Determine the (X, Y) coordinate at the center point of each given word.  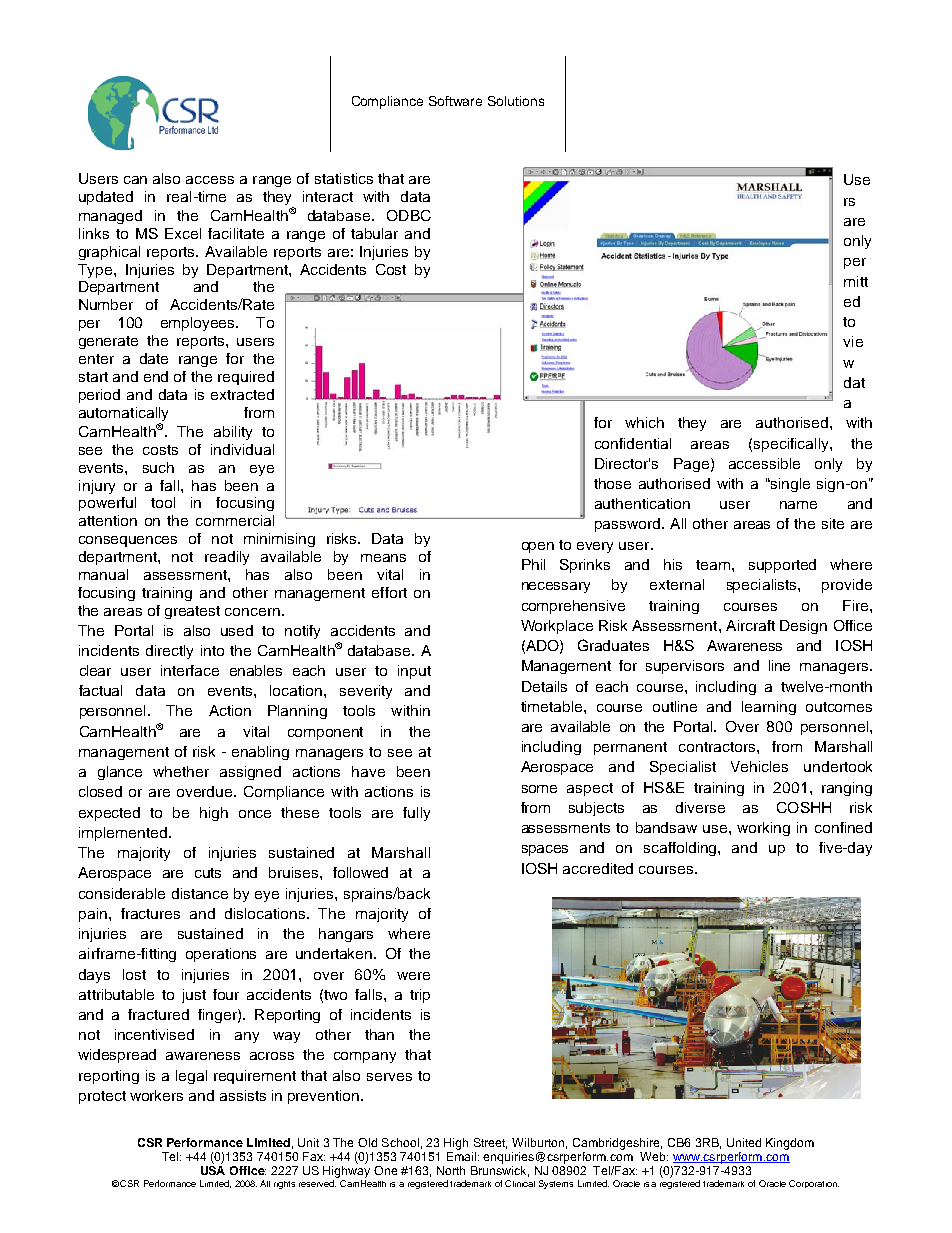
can (135, 180)
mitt (856, 281)
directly (169, 652)
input (414, 672)
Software (455, 101)
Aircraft (750, 625)
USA (213, 1170)
